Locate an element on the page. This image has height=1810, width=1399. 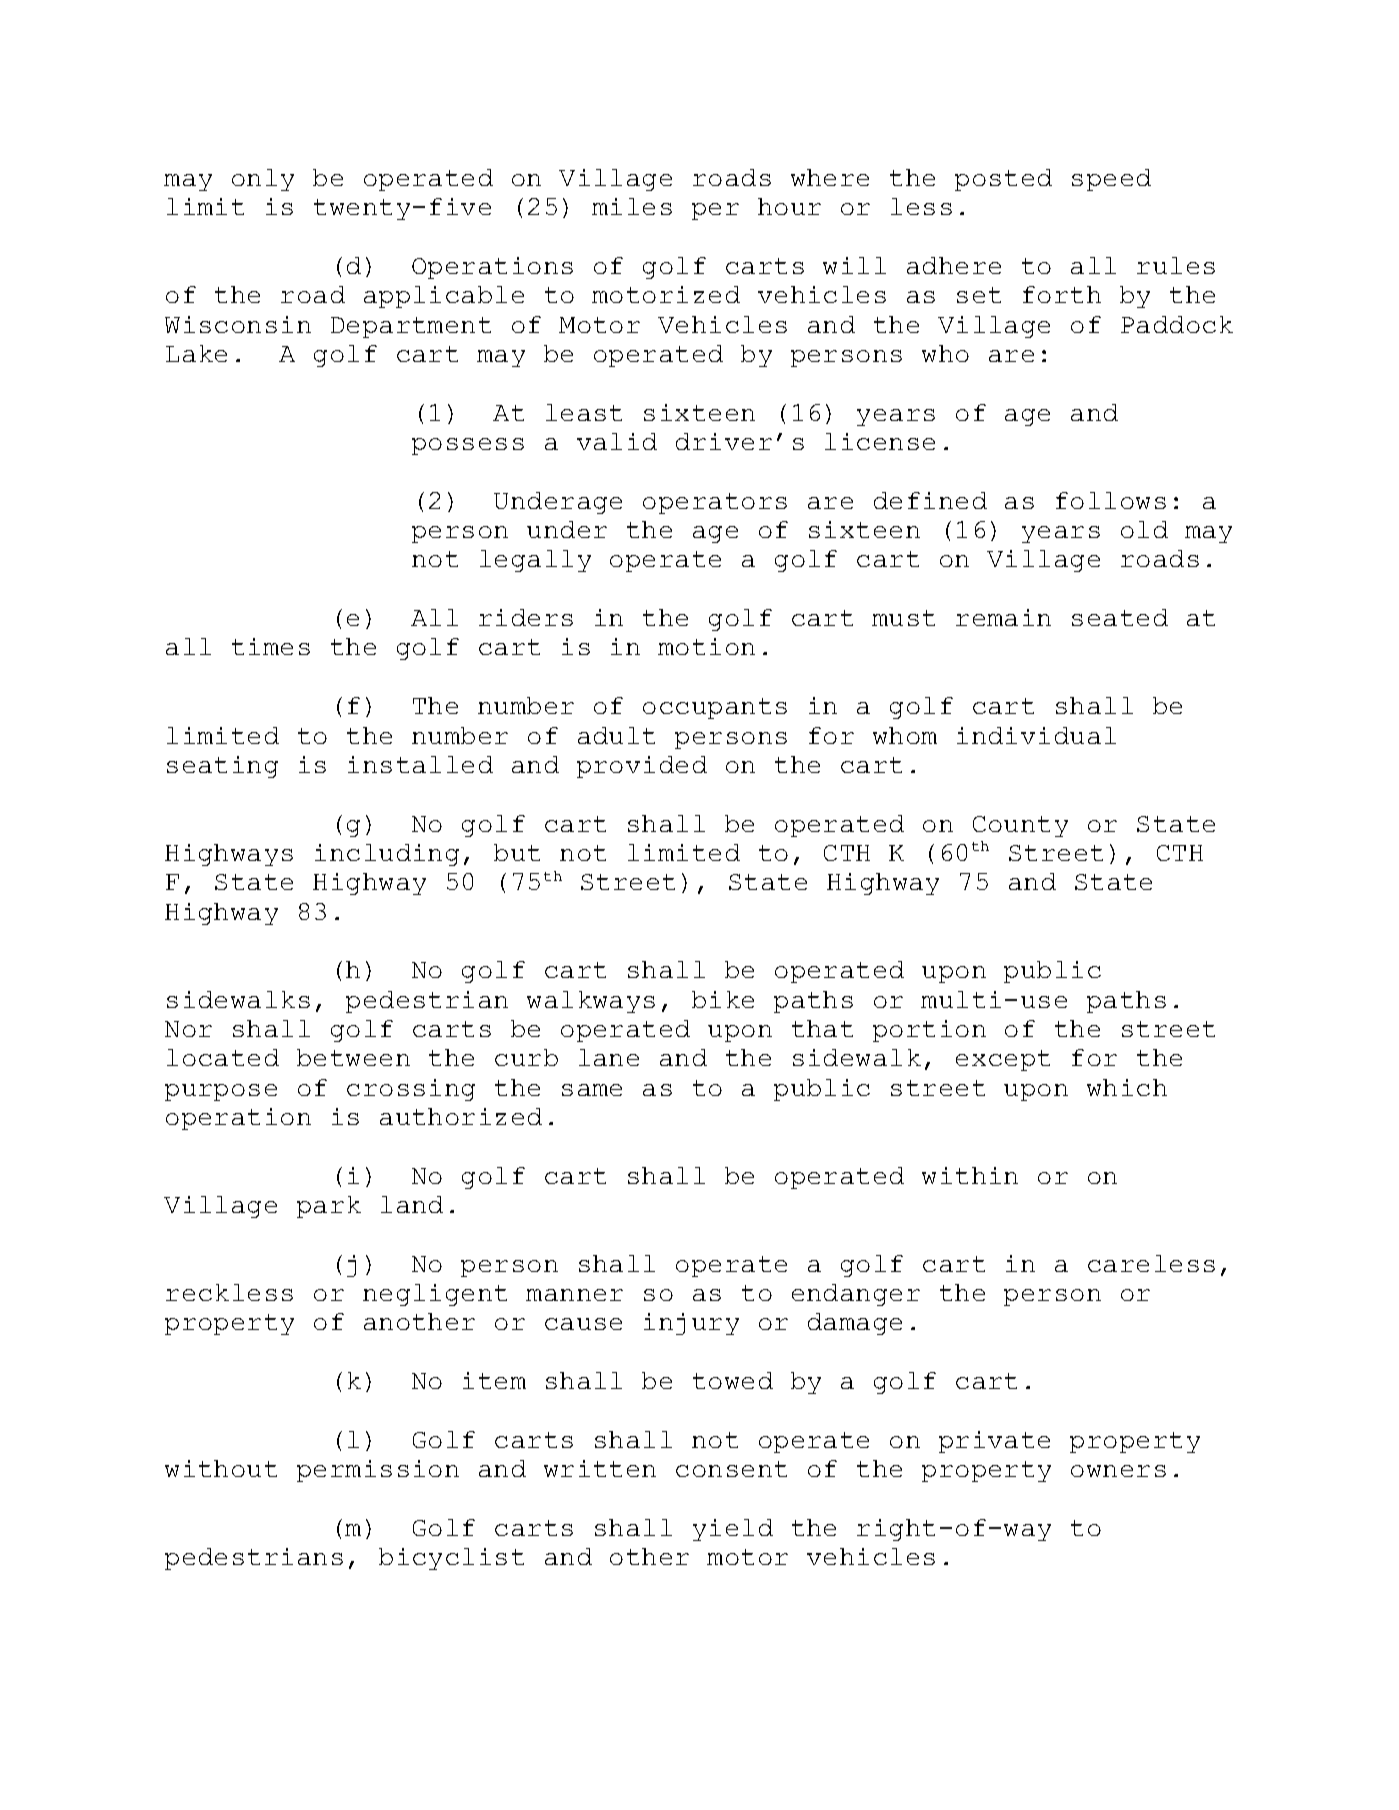
miles is located at coordinates (632, 206).
